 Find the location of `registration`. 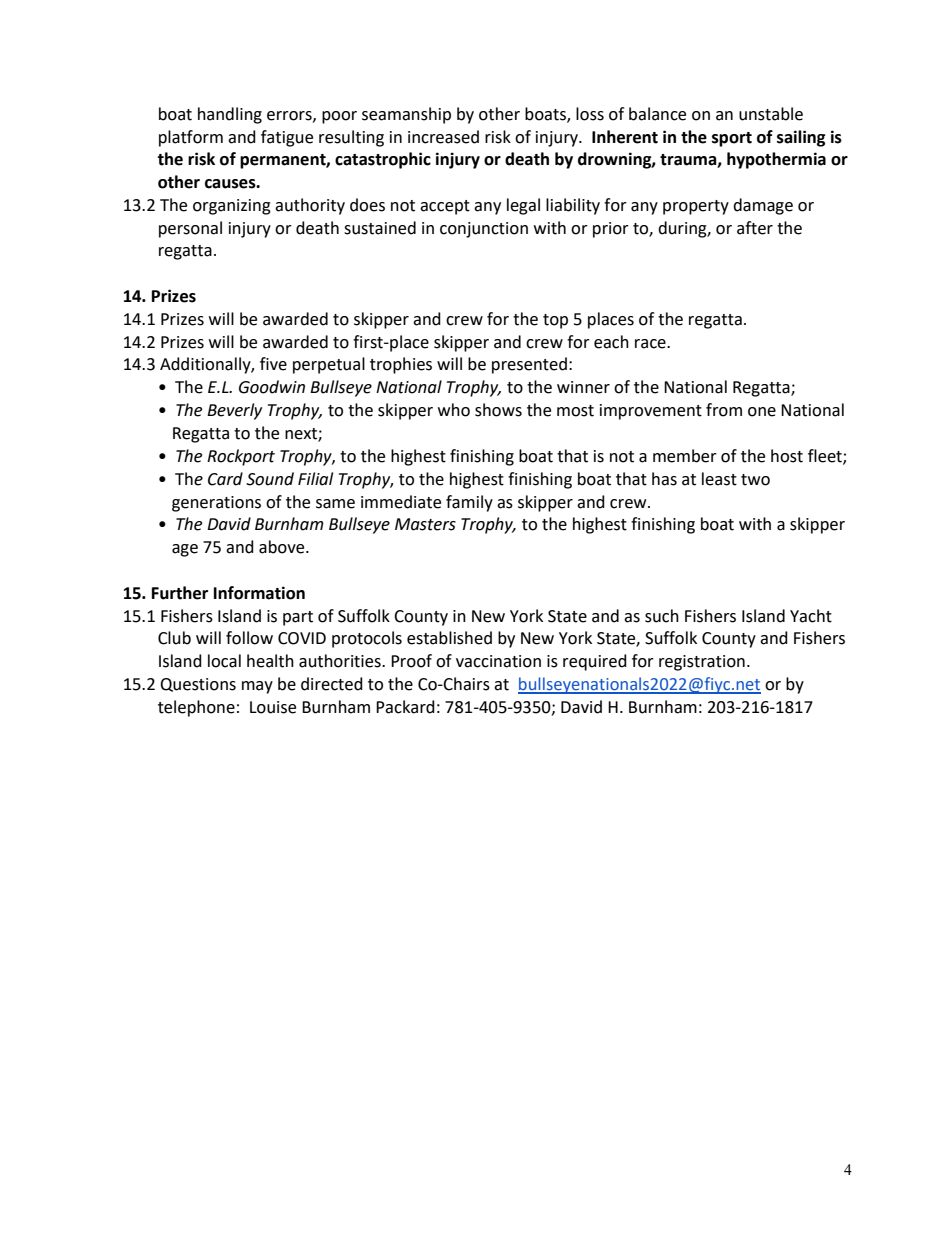

registration is located at coordinates (702, 663).
